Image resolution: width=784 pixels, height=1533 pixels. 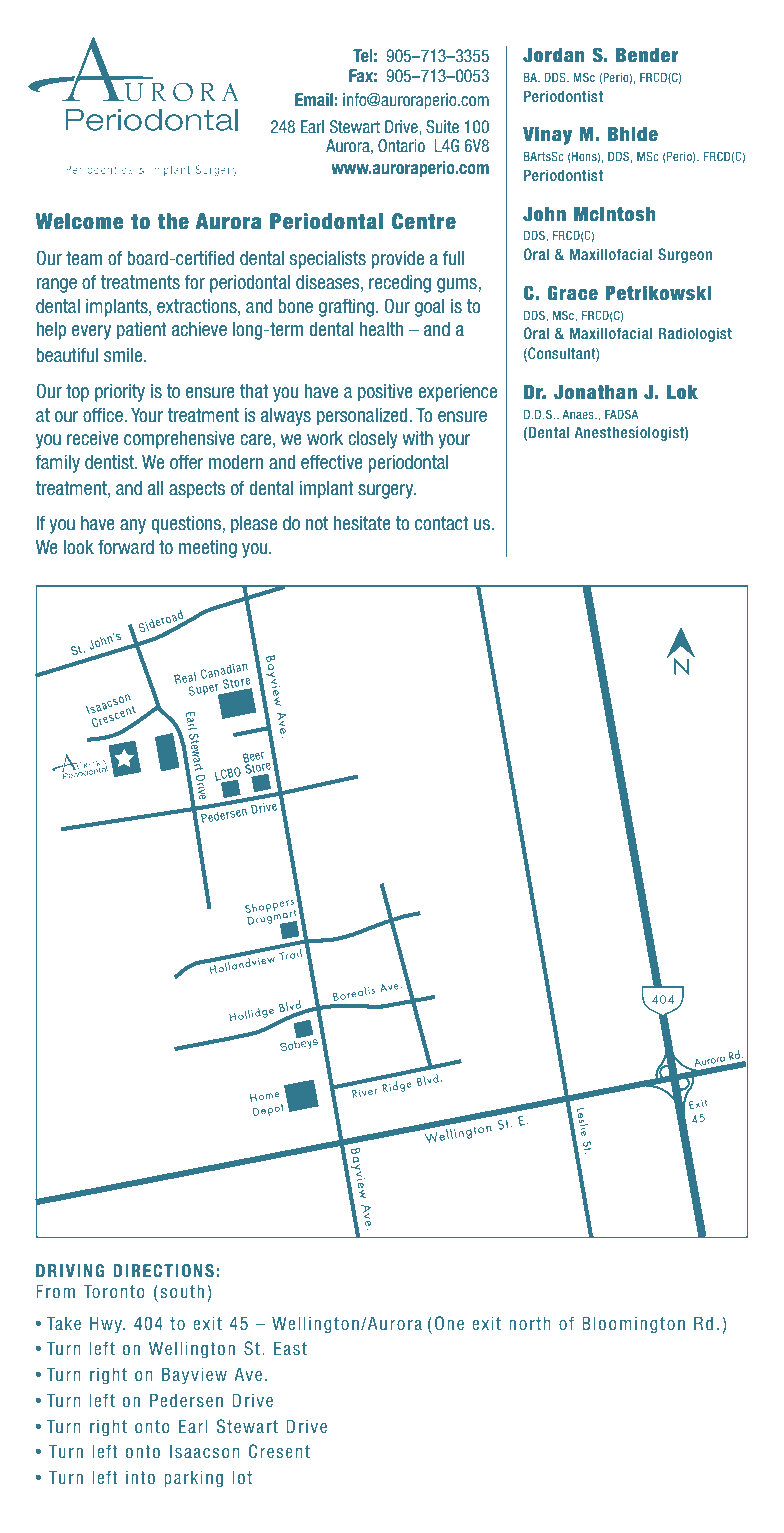 What do you see at coordinates (647, 55) in the page?
I see `Bender` at bounding box center [647, 55].
